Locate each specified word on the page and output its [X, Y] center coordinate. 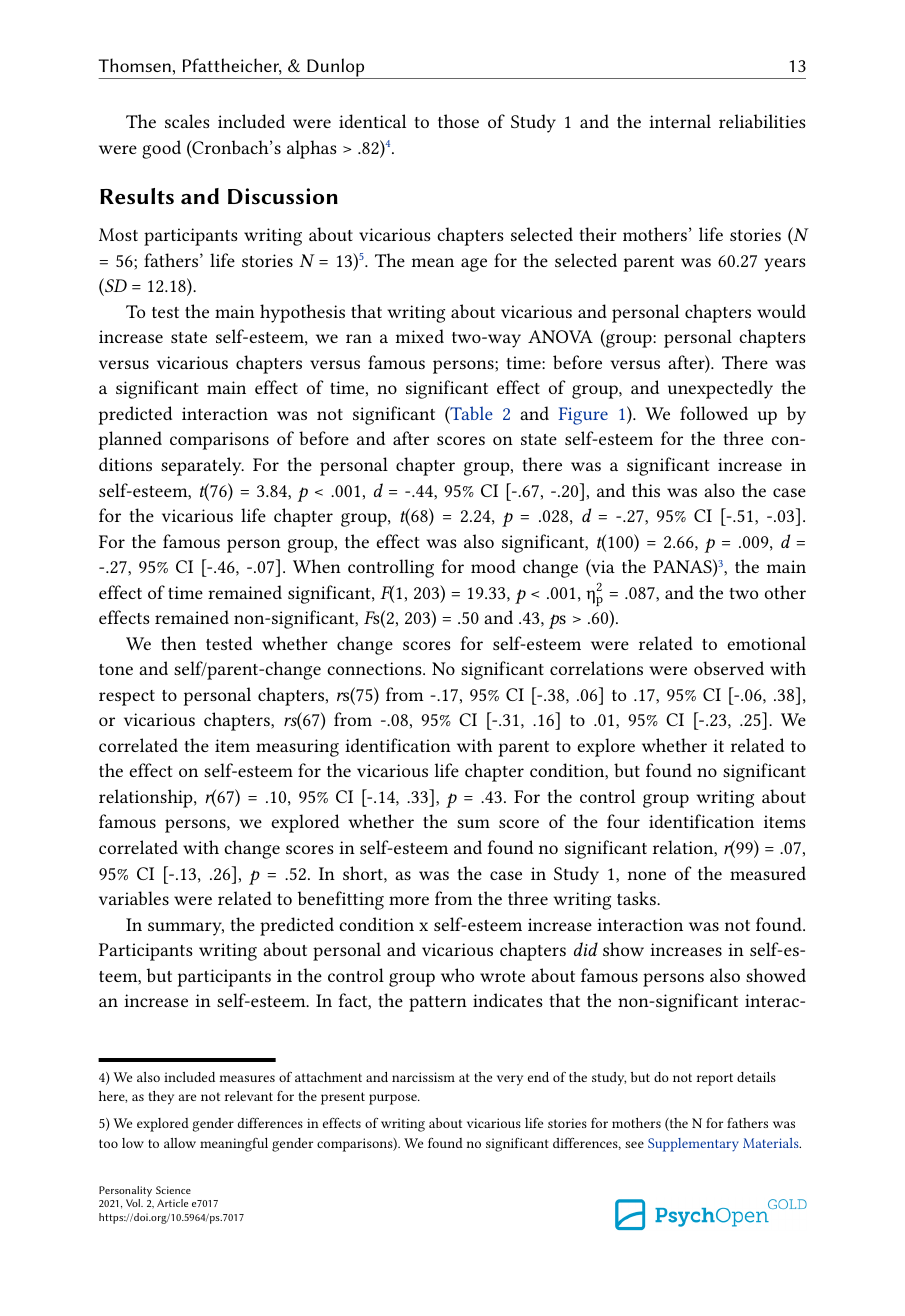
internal [680, 121]
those [458, 121]
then [178, 643]
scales [187, 121]
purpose [394, 1099]
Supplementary [693, 1145]
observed [729, 668]
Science [173, 1190]
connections [375, 668]
